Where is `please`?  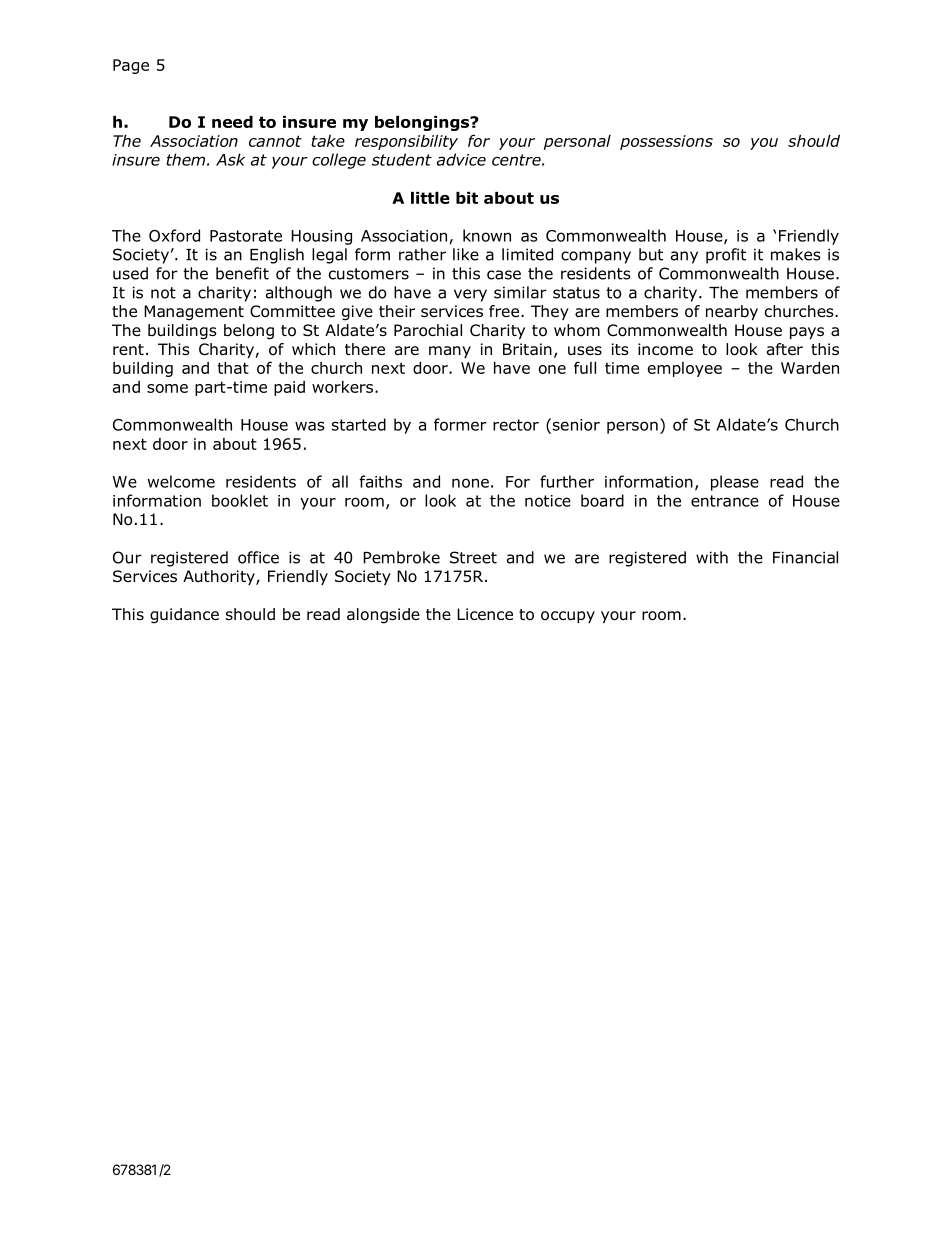 please is located at coordinates (735, 483).
